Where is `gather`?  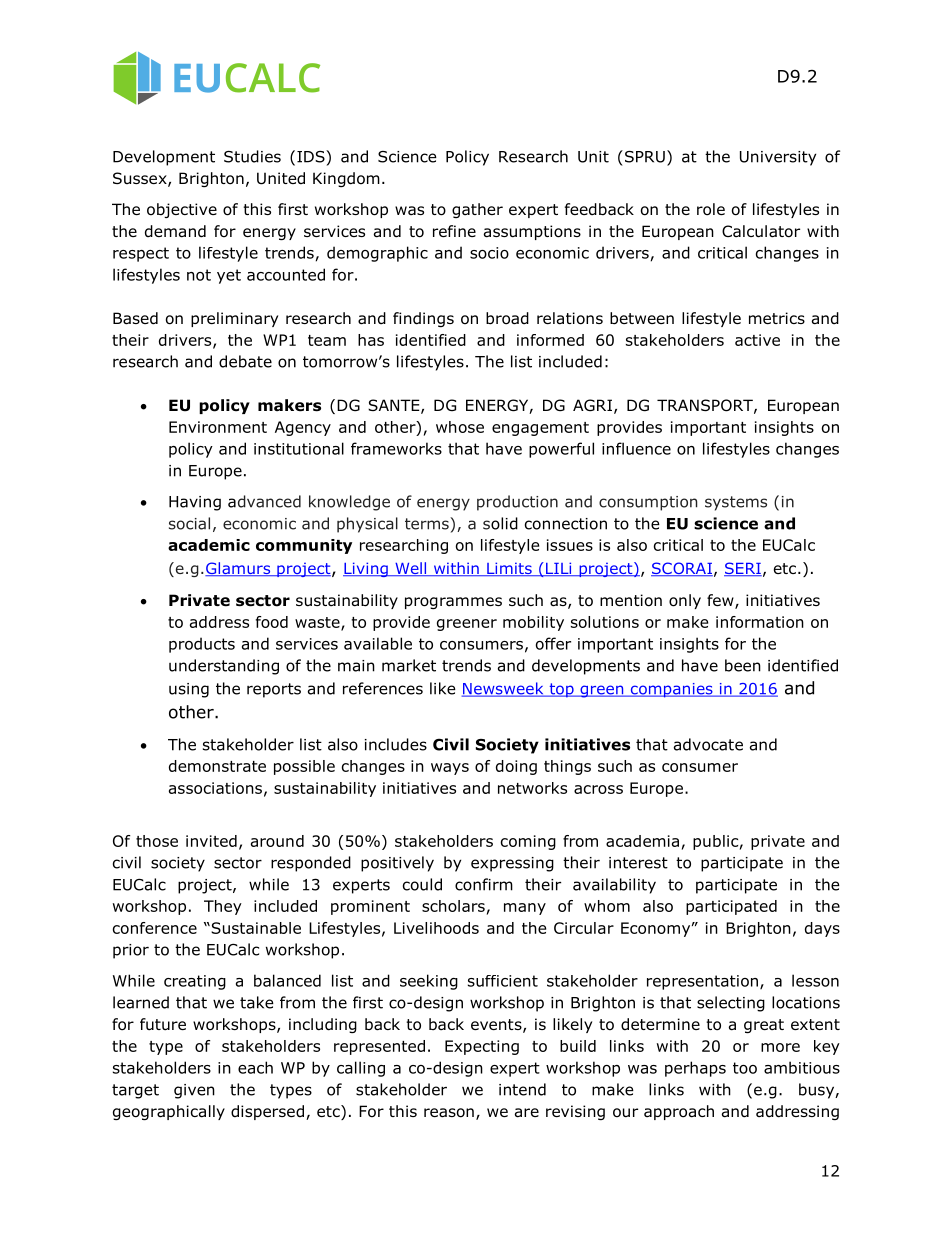
gather is located at coordinates (477, 210).
